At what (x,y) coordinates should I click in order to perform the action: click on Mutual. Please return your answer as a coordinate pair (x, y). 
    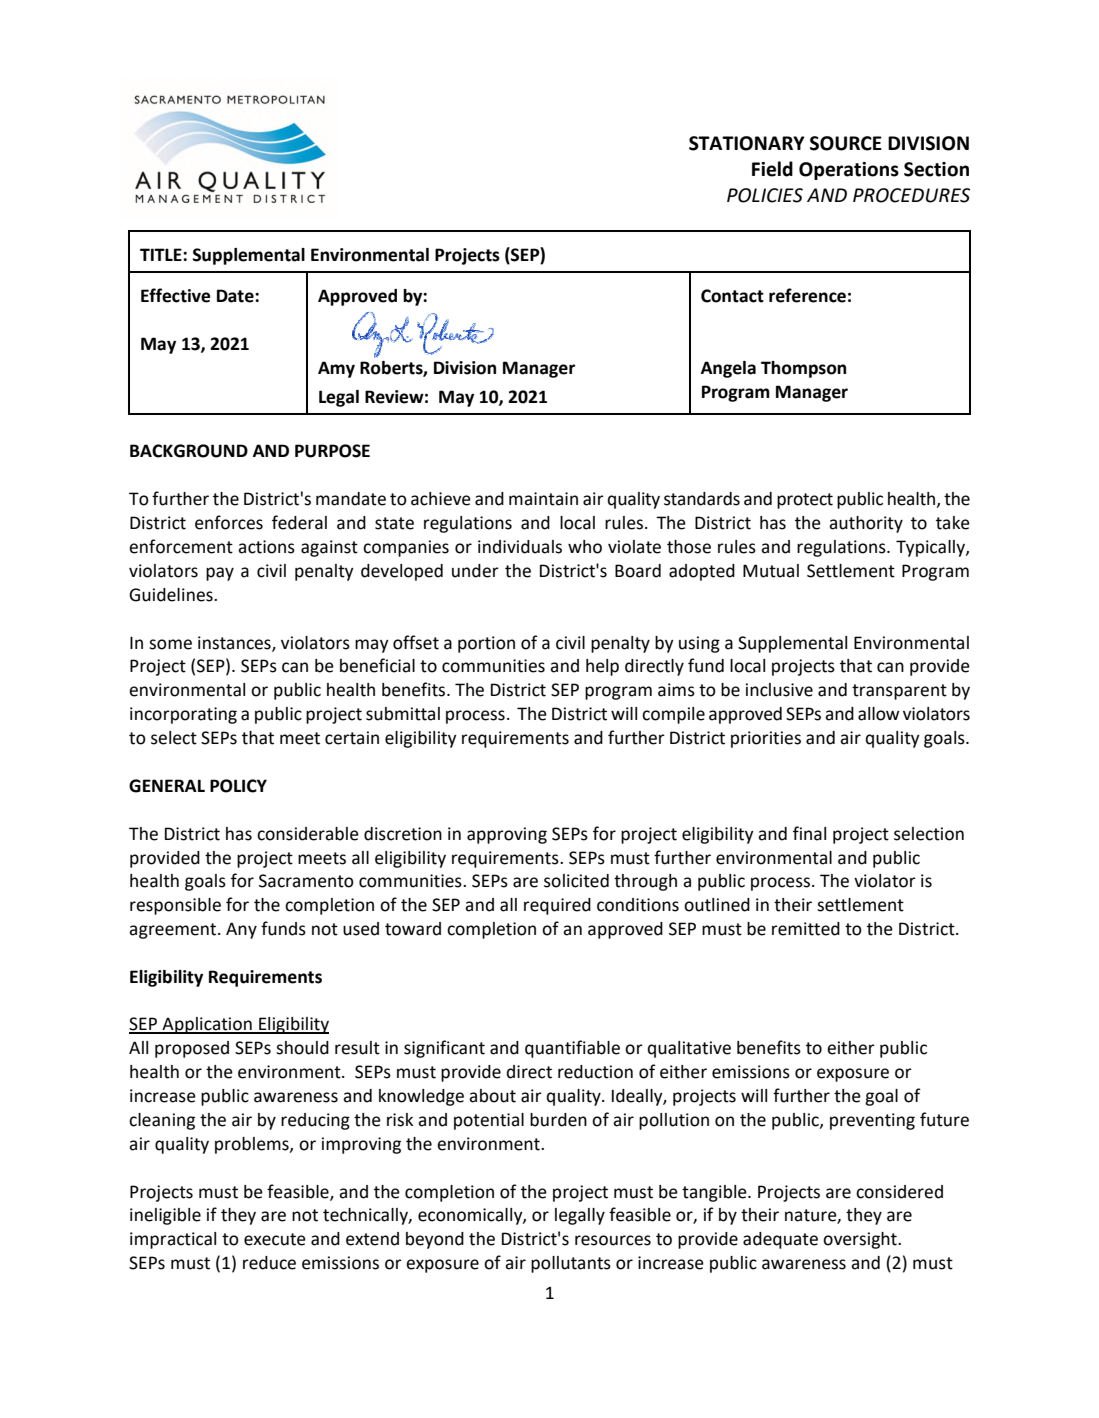
    Looking at the image, I should click on (771, 571).
